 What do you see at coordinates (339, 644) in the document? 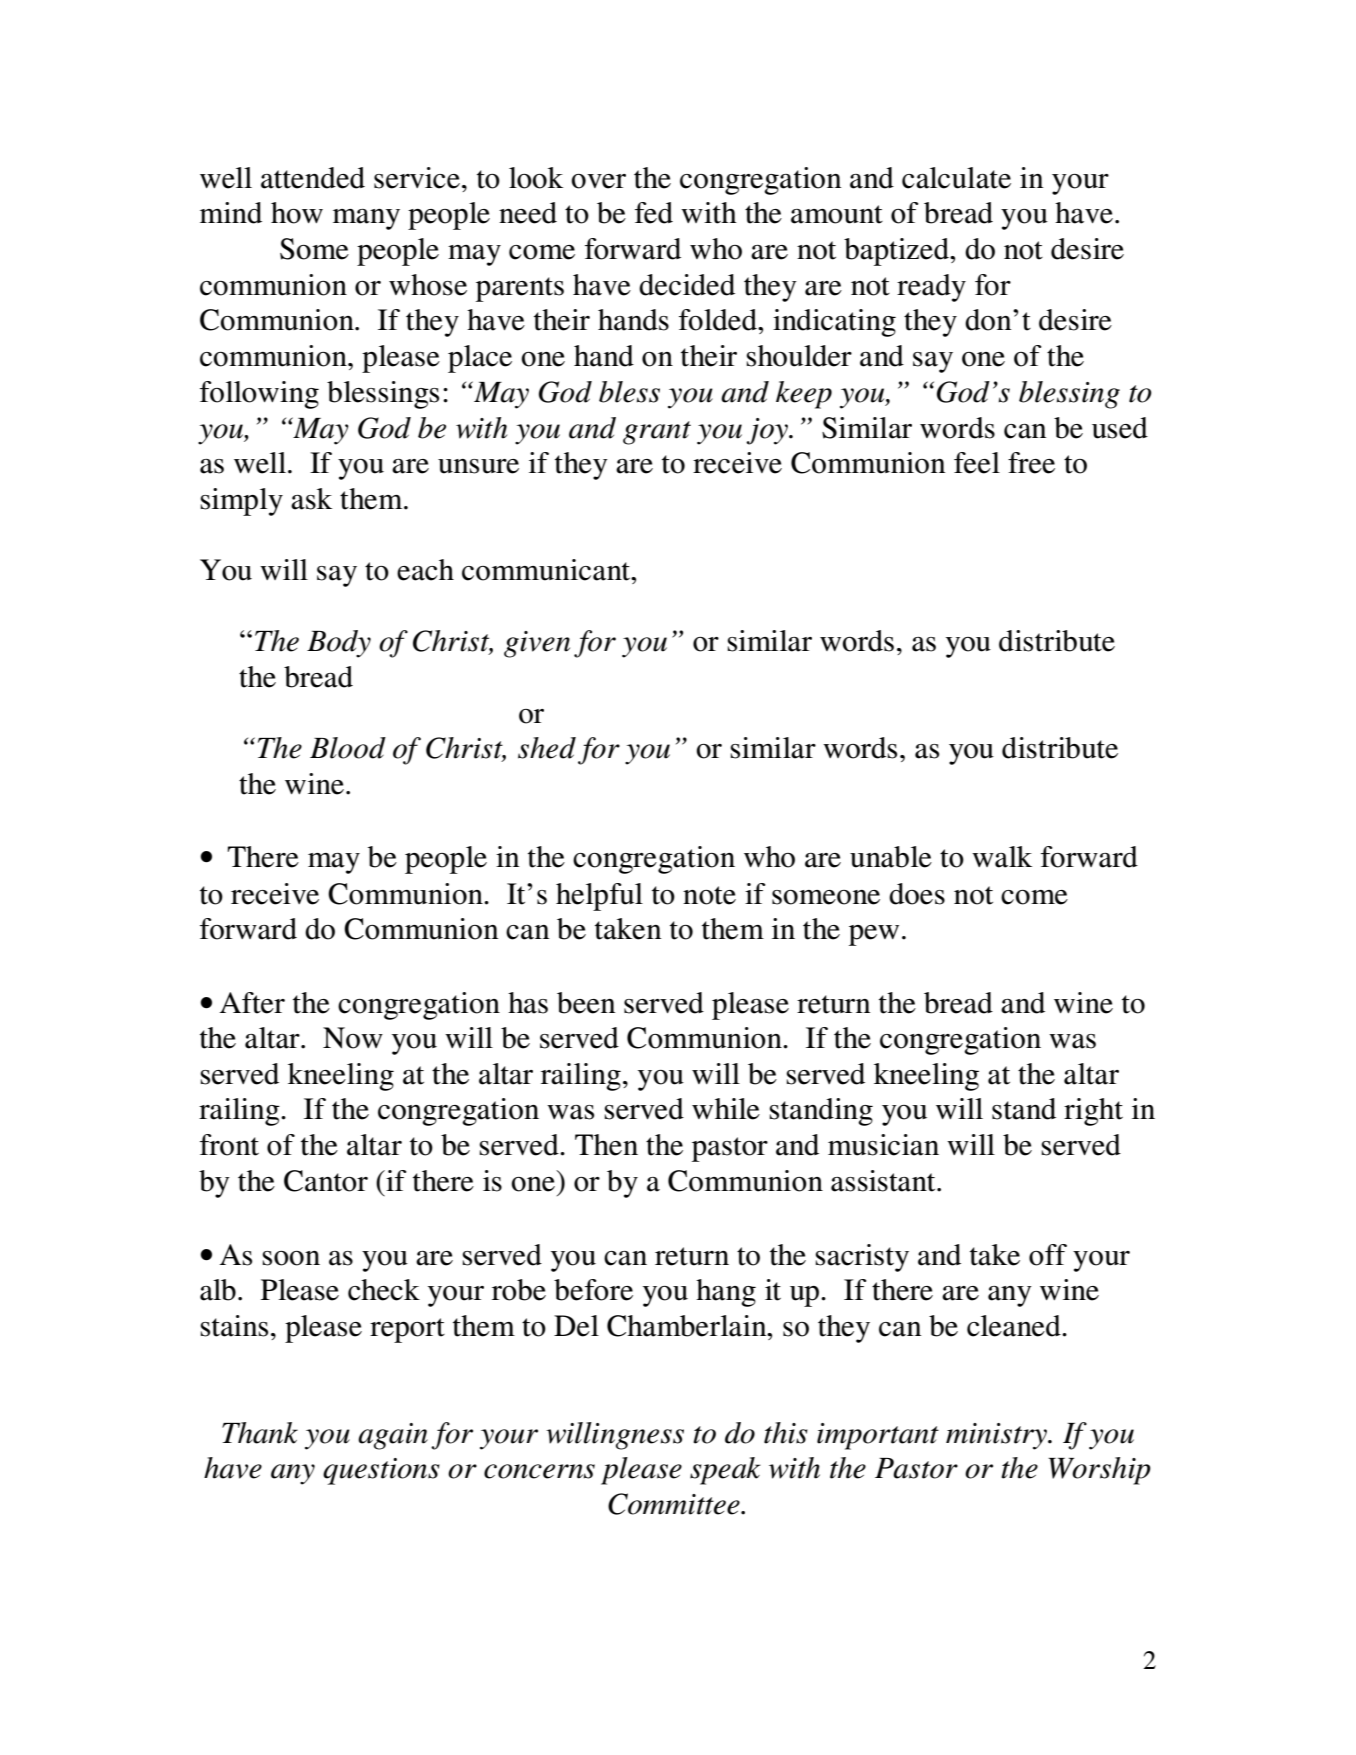
I see `Body` at bounding box center [339, 644].
